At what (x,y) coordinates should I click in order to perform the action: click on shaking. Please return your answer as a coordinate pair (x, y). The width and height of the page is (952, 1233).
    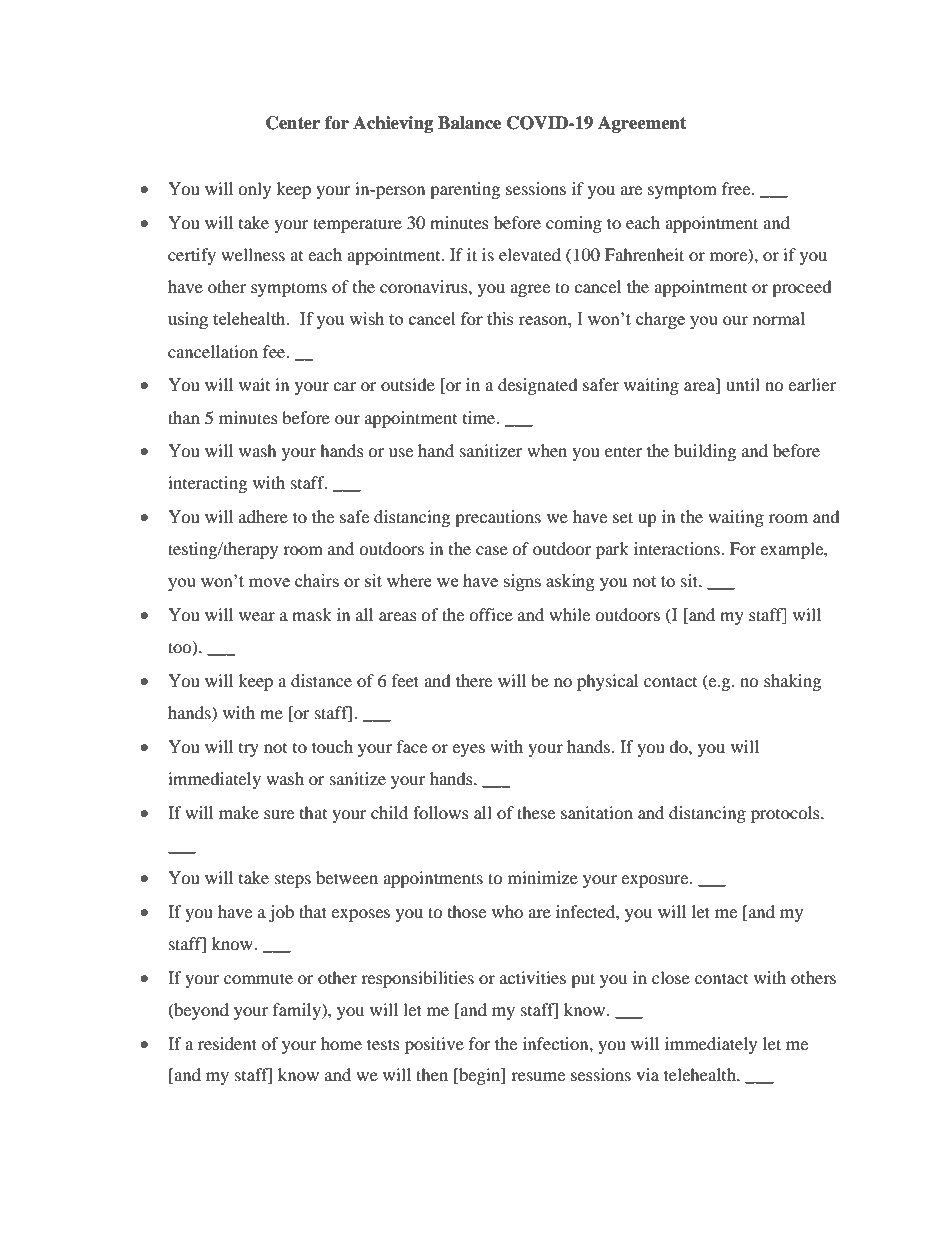
    Looking at the image, I should click on (792, 682).
